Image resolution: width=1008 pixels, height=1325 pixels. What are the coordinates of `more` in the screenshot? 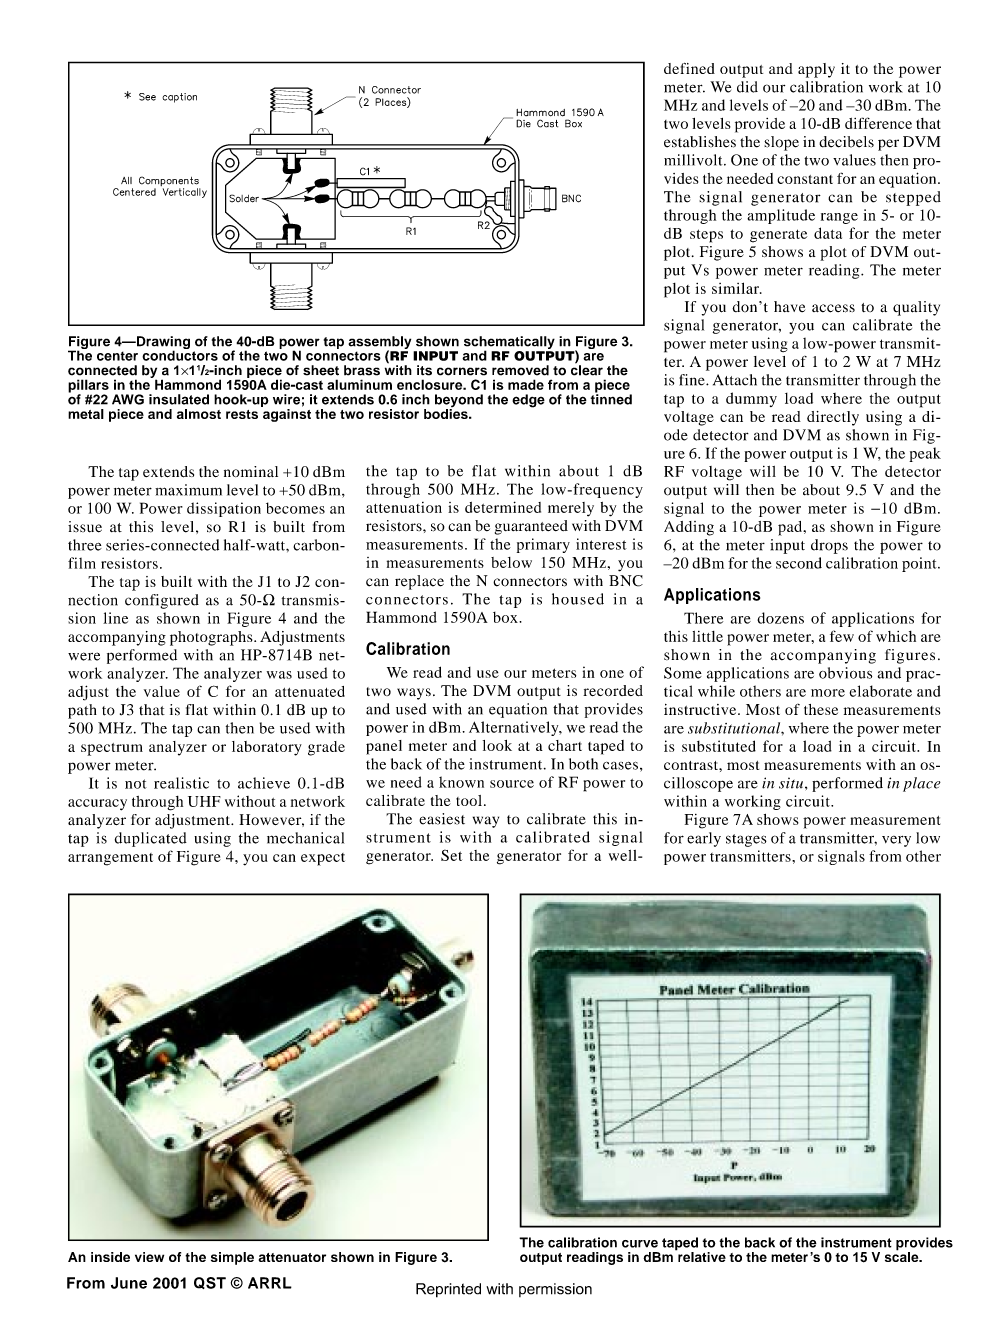 It's located at (828, 693).
